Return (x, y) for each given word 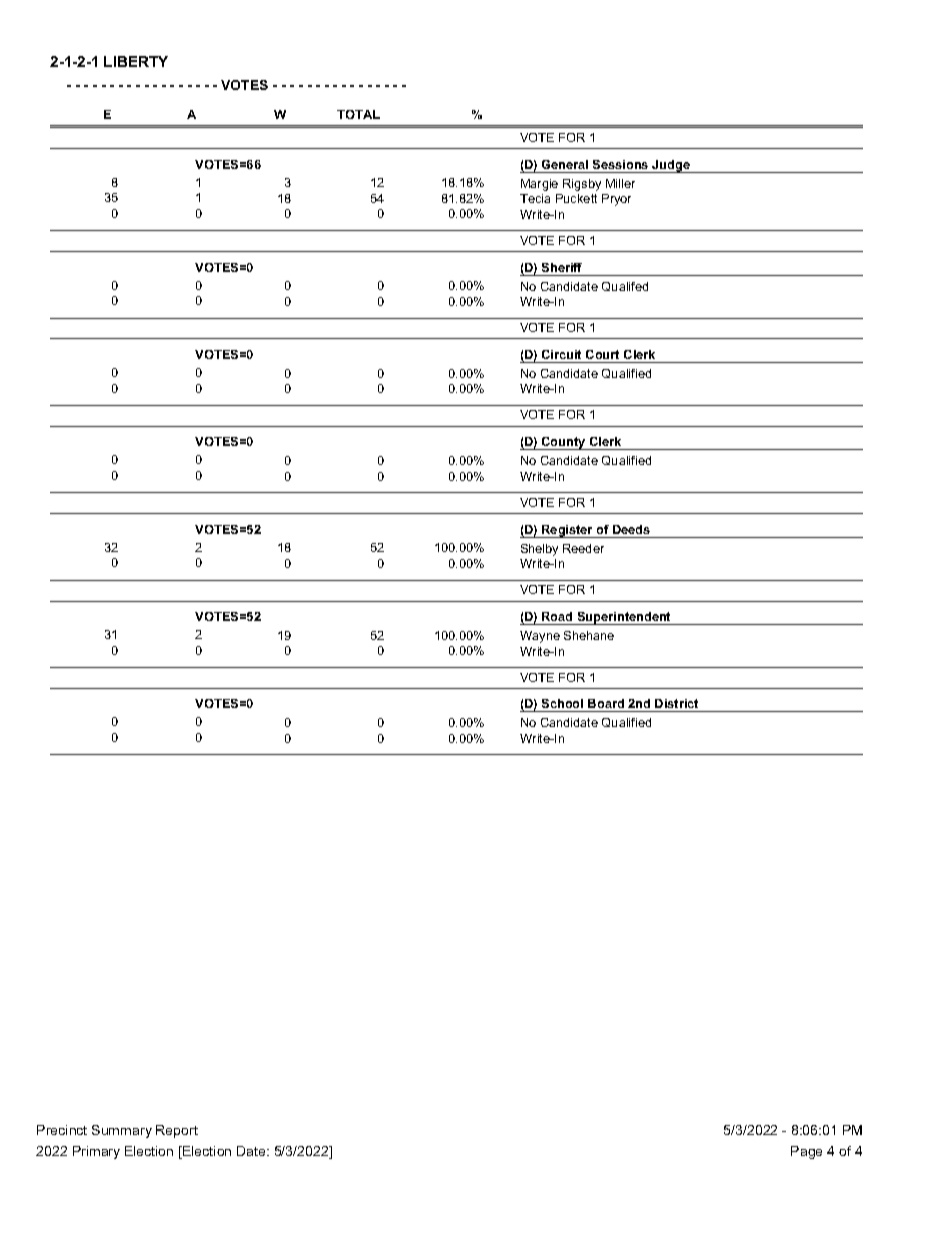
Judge (671, 166)
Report (177, 1131)
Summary (122, 1131)
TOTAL (358, 114)
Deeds (631, 529)
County (564, 443)
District (676, 703)
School (562, 703)
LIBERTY (136, 61)
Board (606, 703)
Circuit (561, 354)
